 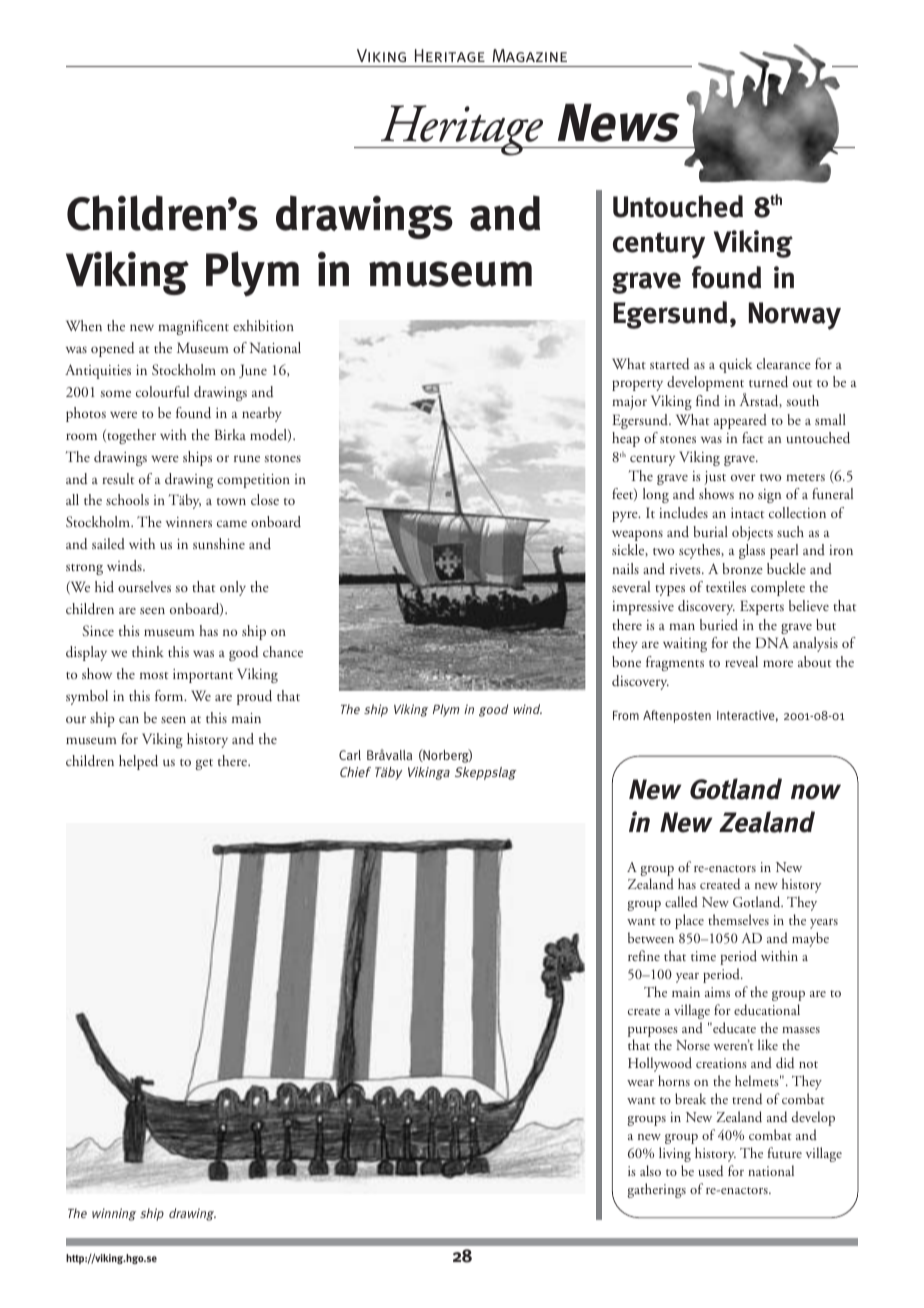 What do you see at coordinates (148, 651) in the screenshot?
I see `think` at bounding box center [148, 651].
